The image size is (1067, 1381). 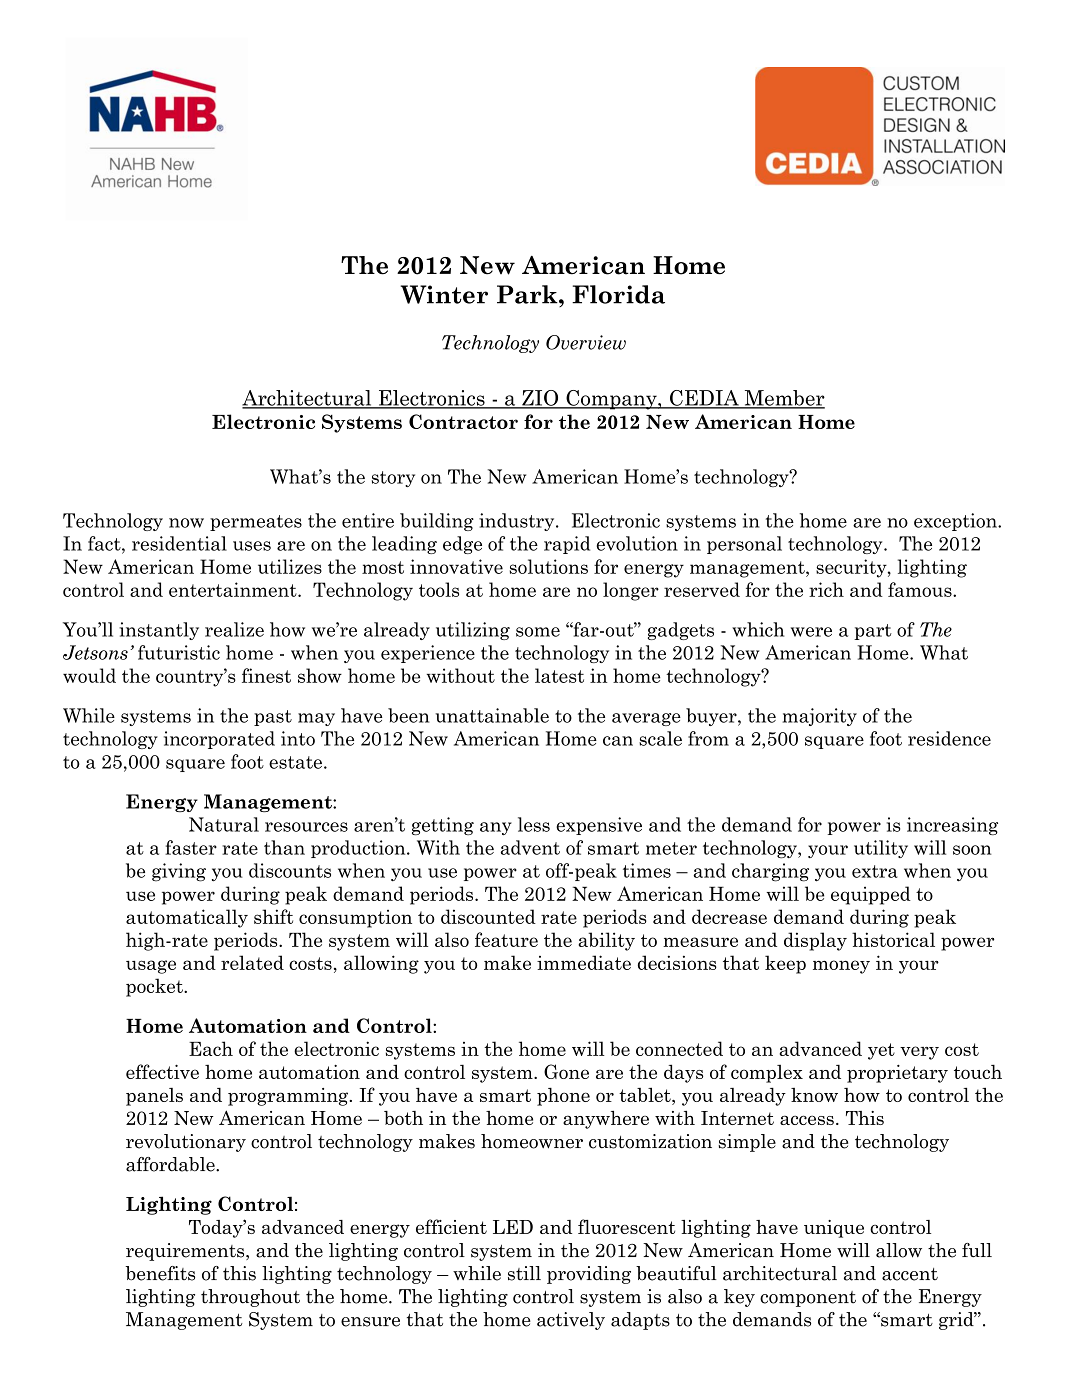 What do you see at coordinates (783, 399) in the page?
I see `Member` at bounding box center [783, 399].
